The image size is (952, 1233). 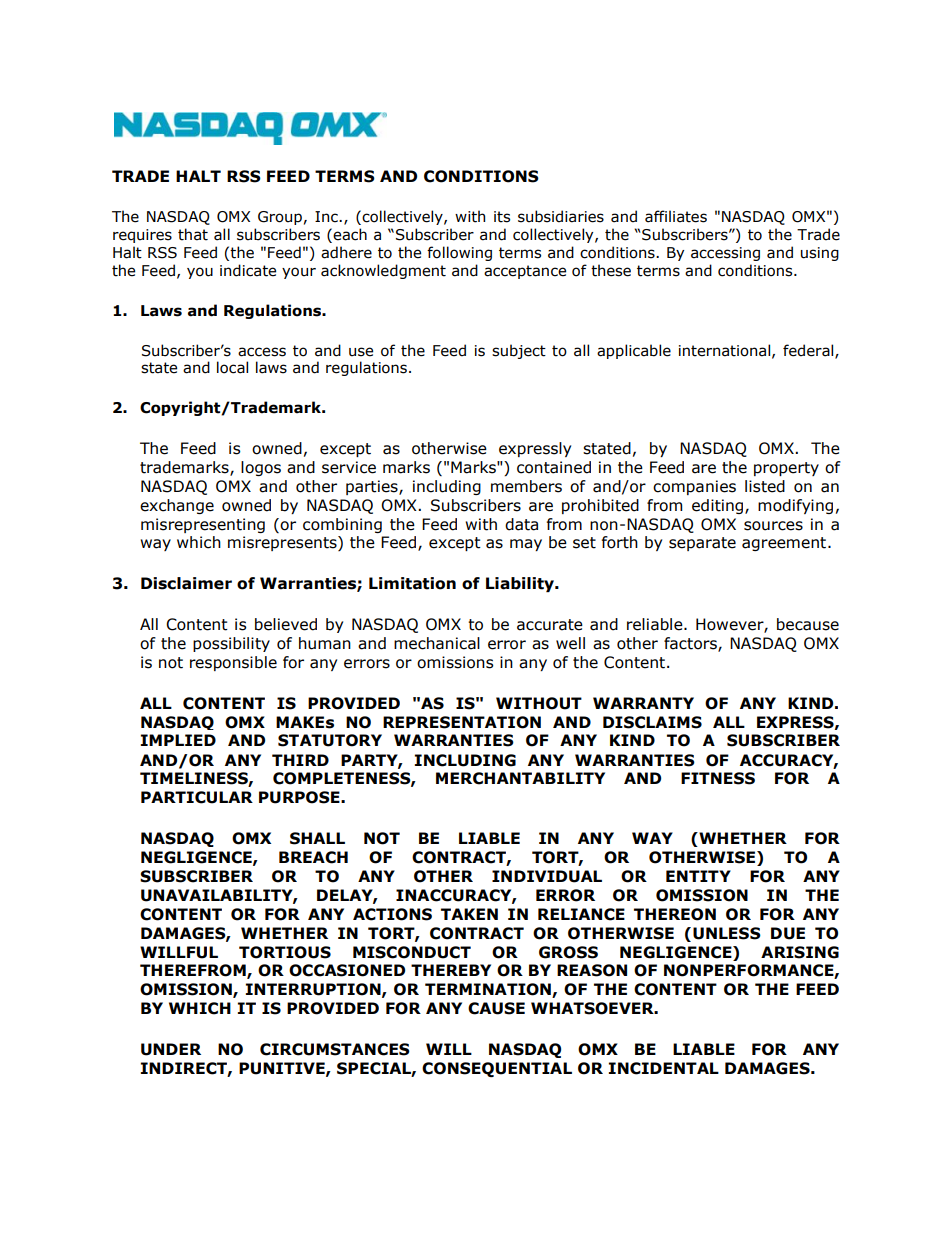 I want to click on that, so click(x=193, y=234).
